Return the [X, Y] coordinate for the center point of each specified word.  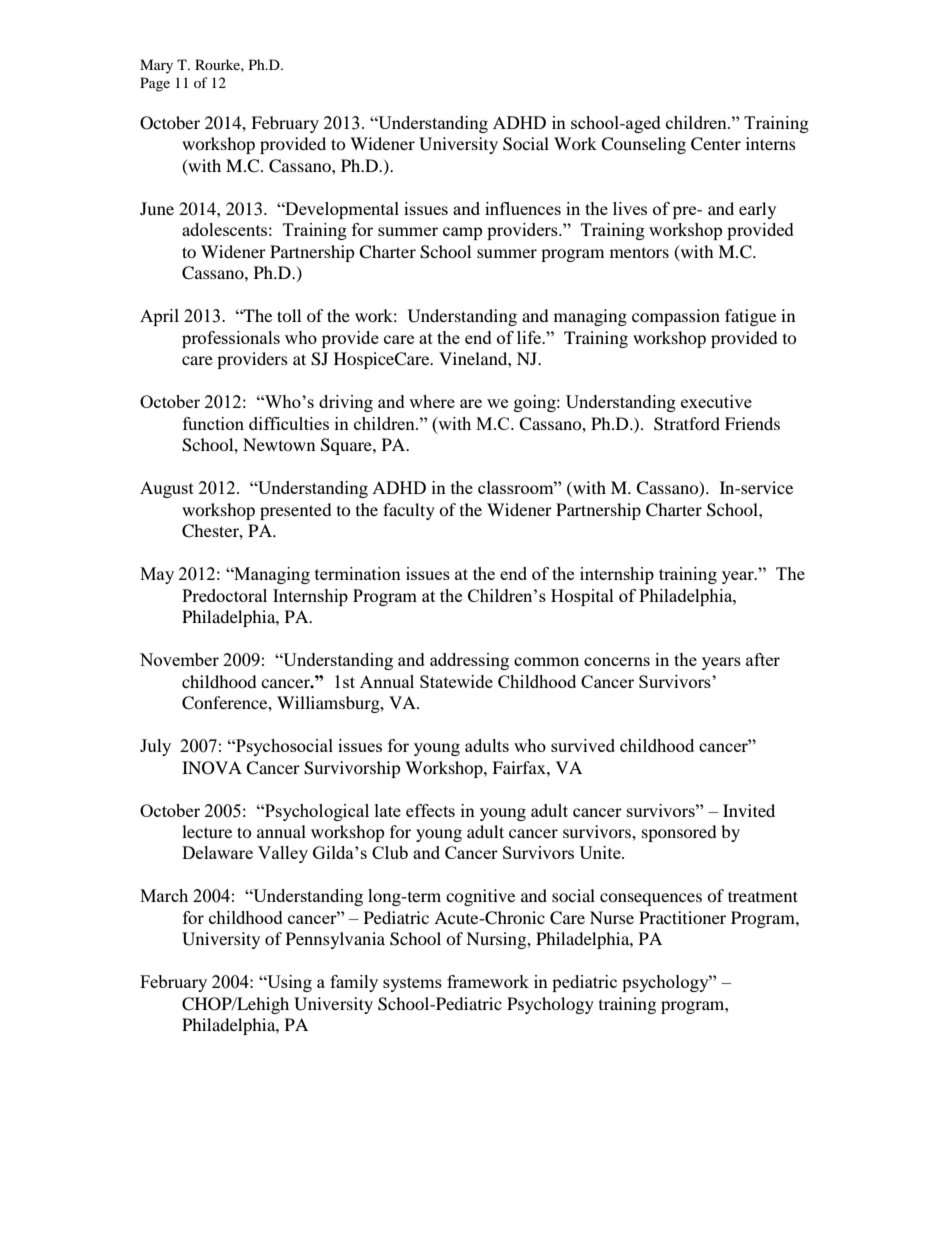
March [164, 895]
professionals [231, 339]
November [179, 659]
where [432, 401]
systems [412, 984]
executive [716, 401]
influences [523, 208]
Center [716, 144]
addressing [469, 661]
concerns [617, 661]
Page [155, 84]
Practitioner [682, 917]
